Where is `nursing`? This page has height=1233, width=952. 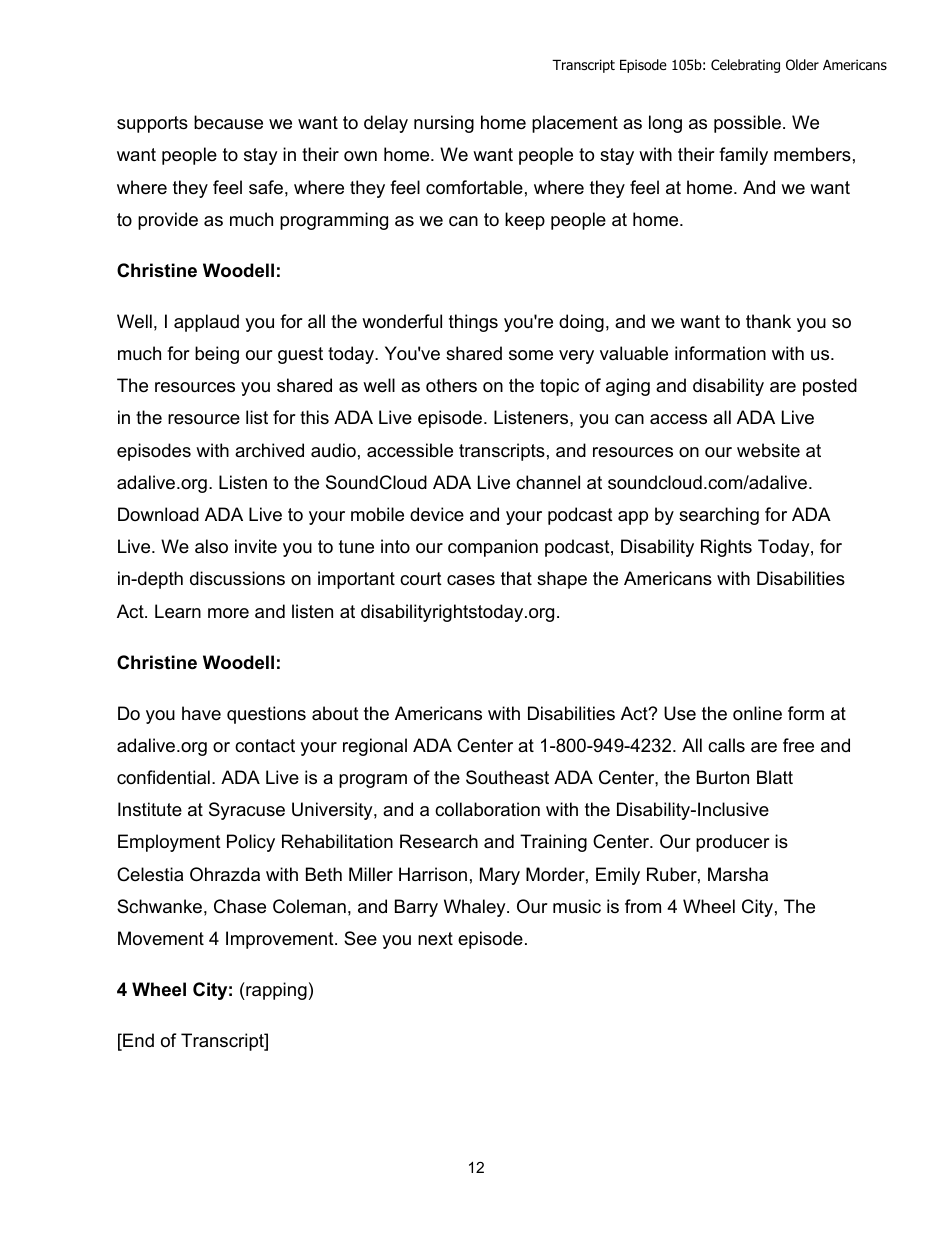 nursing is located at coordinates (444, 124).
